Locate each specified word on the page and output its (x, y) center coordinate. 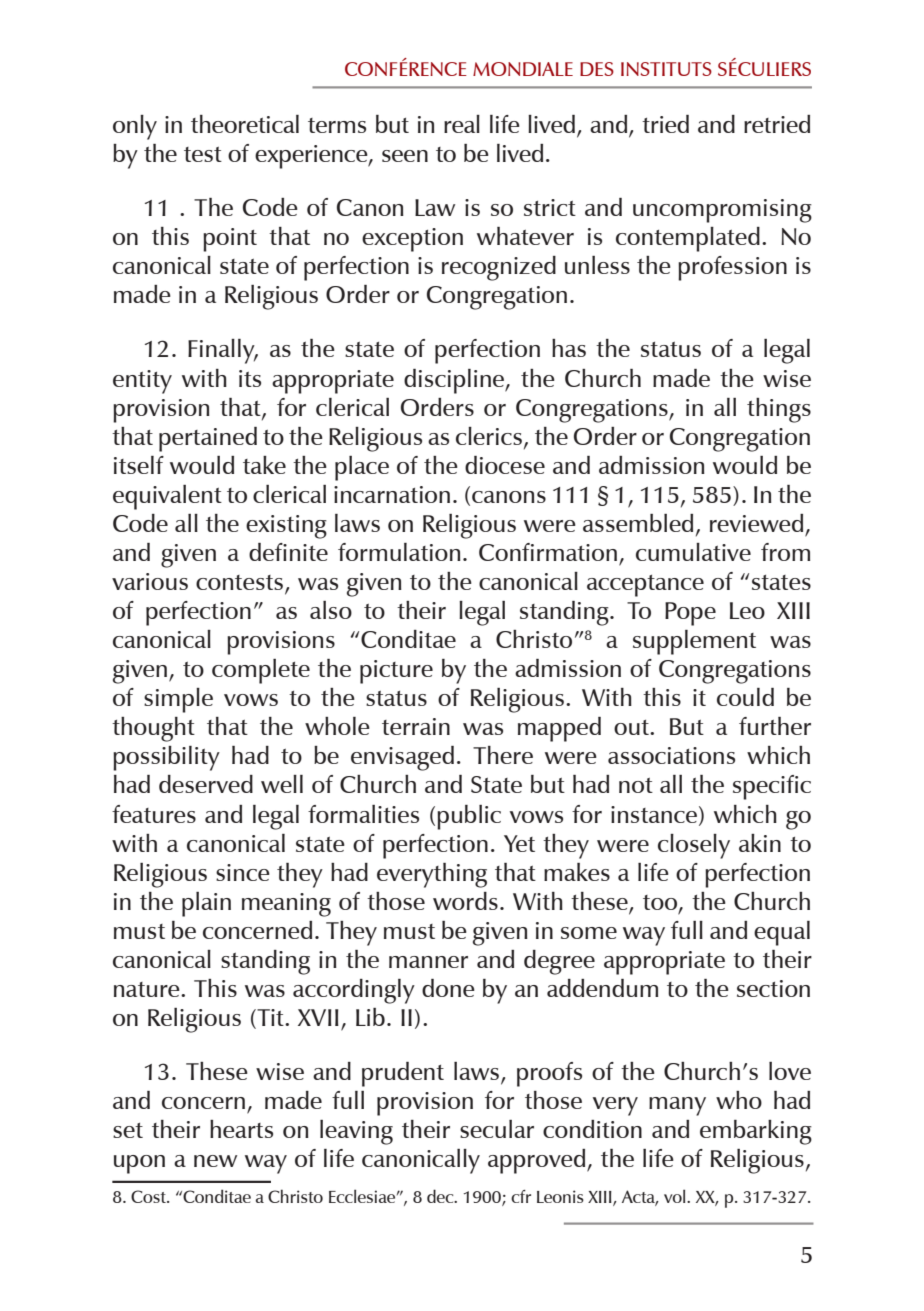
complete (261, 671)
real (462, 124)
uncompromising (722, 211)
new (215, 1161)
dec (441, 1196)
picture (396, 672)
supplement (694, 642)
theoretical (245, 124)
